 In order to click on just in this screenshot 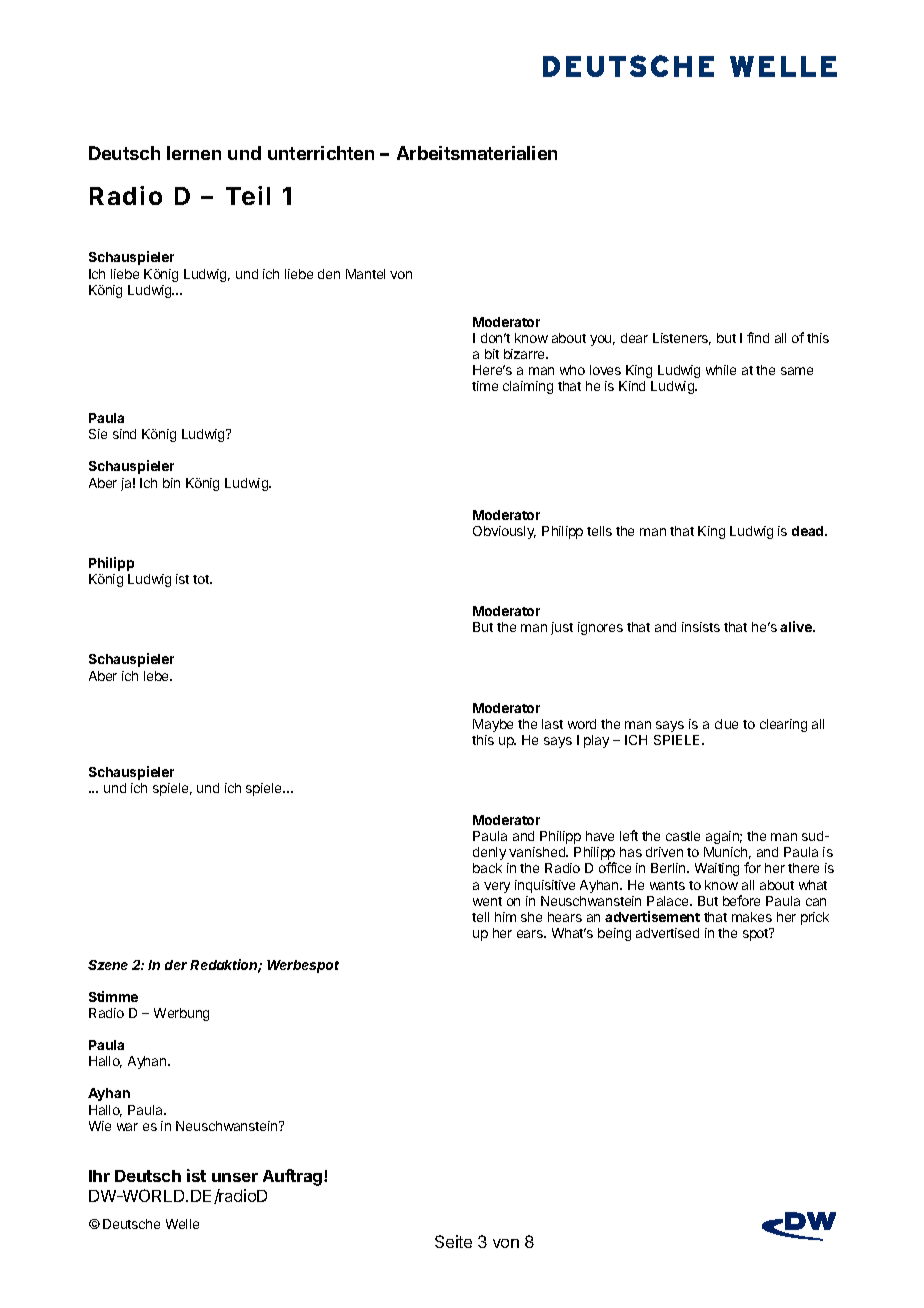, I will do `click(562, 628)`.
